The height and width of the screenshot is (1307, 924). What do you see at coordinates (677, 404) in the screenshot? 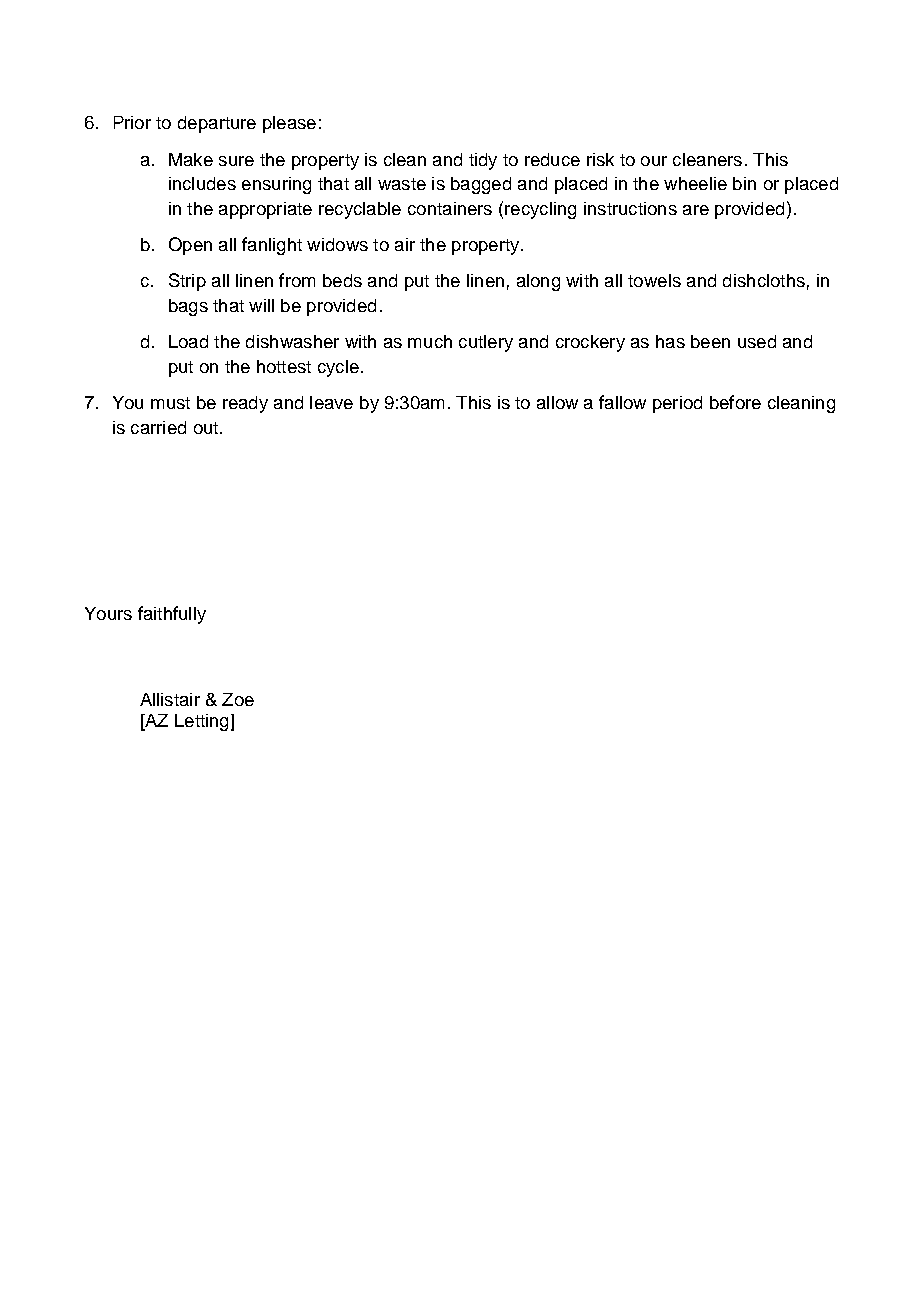
I see `period` at bounding box center [677, 404].
